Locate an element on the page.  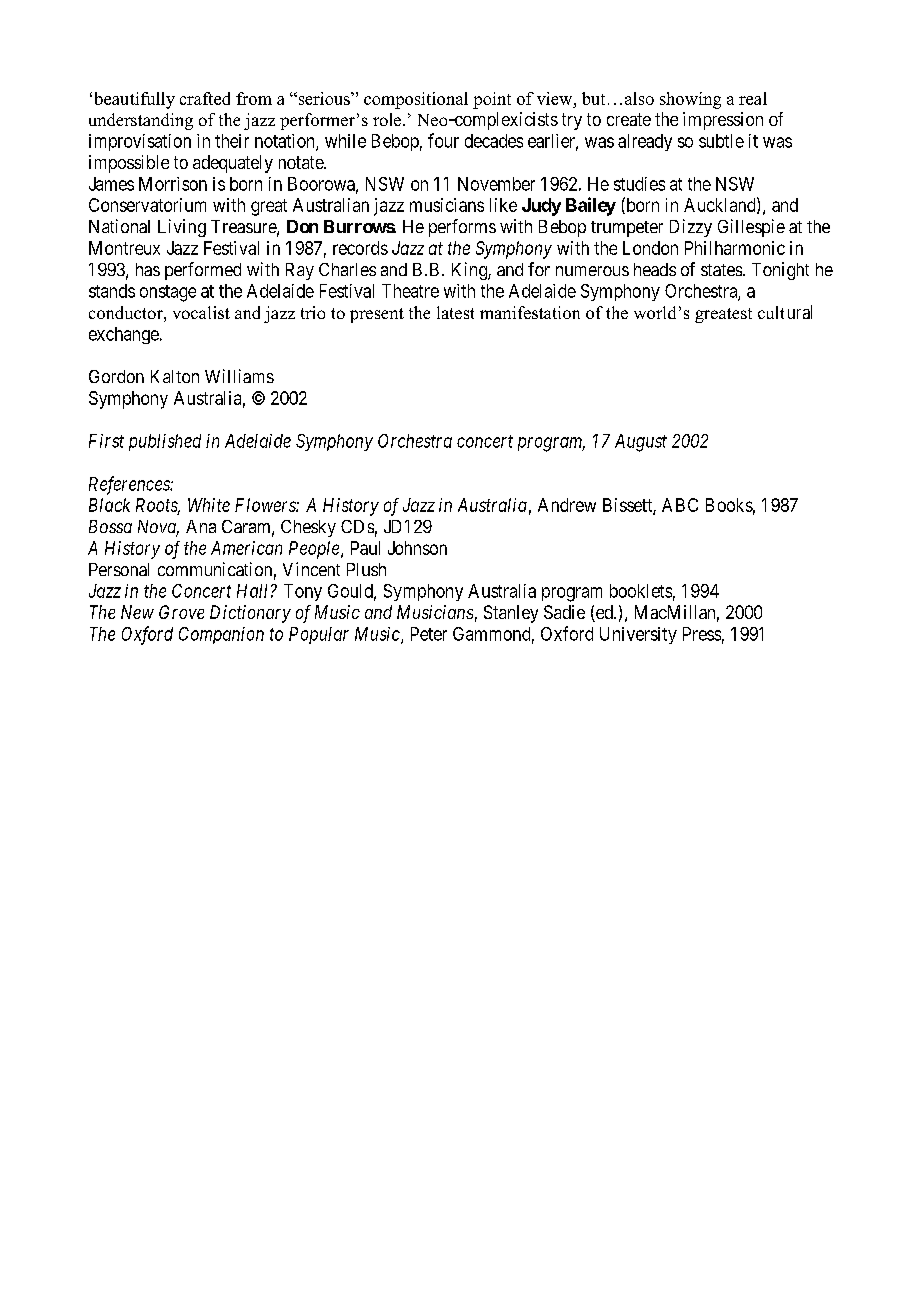
states is located at coordinates (721, 270).
